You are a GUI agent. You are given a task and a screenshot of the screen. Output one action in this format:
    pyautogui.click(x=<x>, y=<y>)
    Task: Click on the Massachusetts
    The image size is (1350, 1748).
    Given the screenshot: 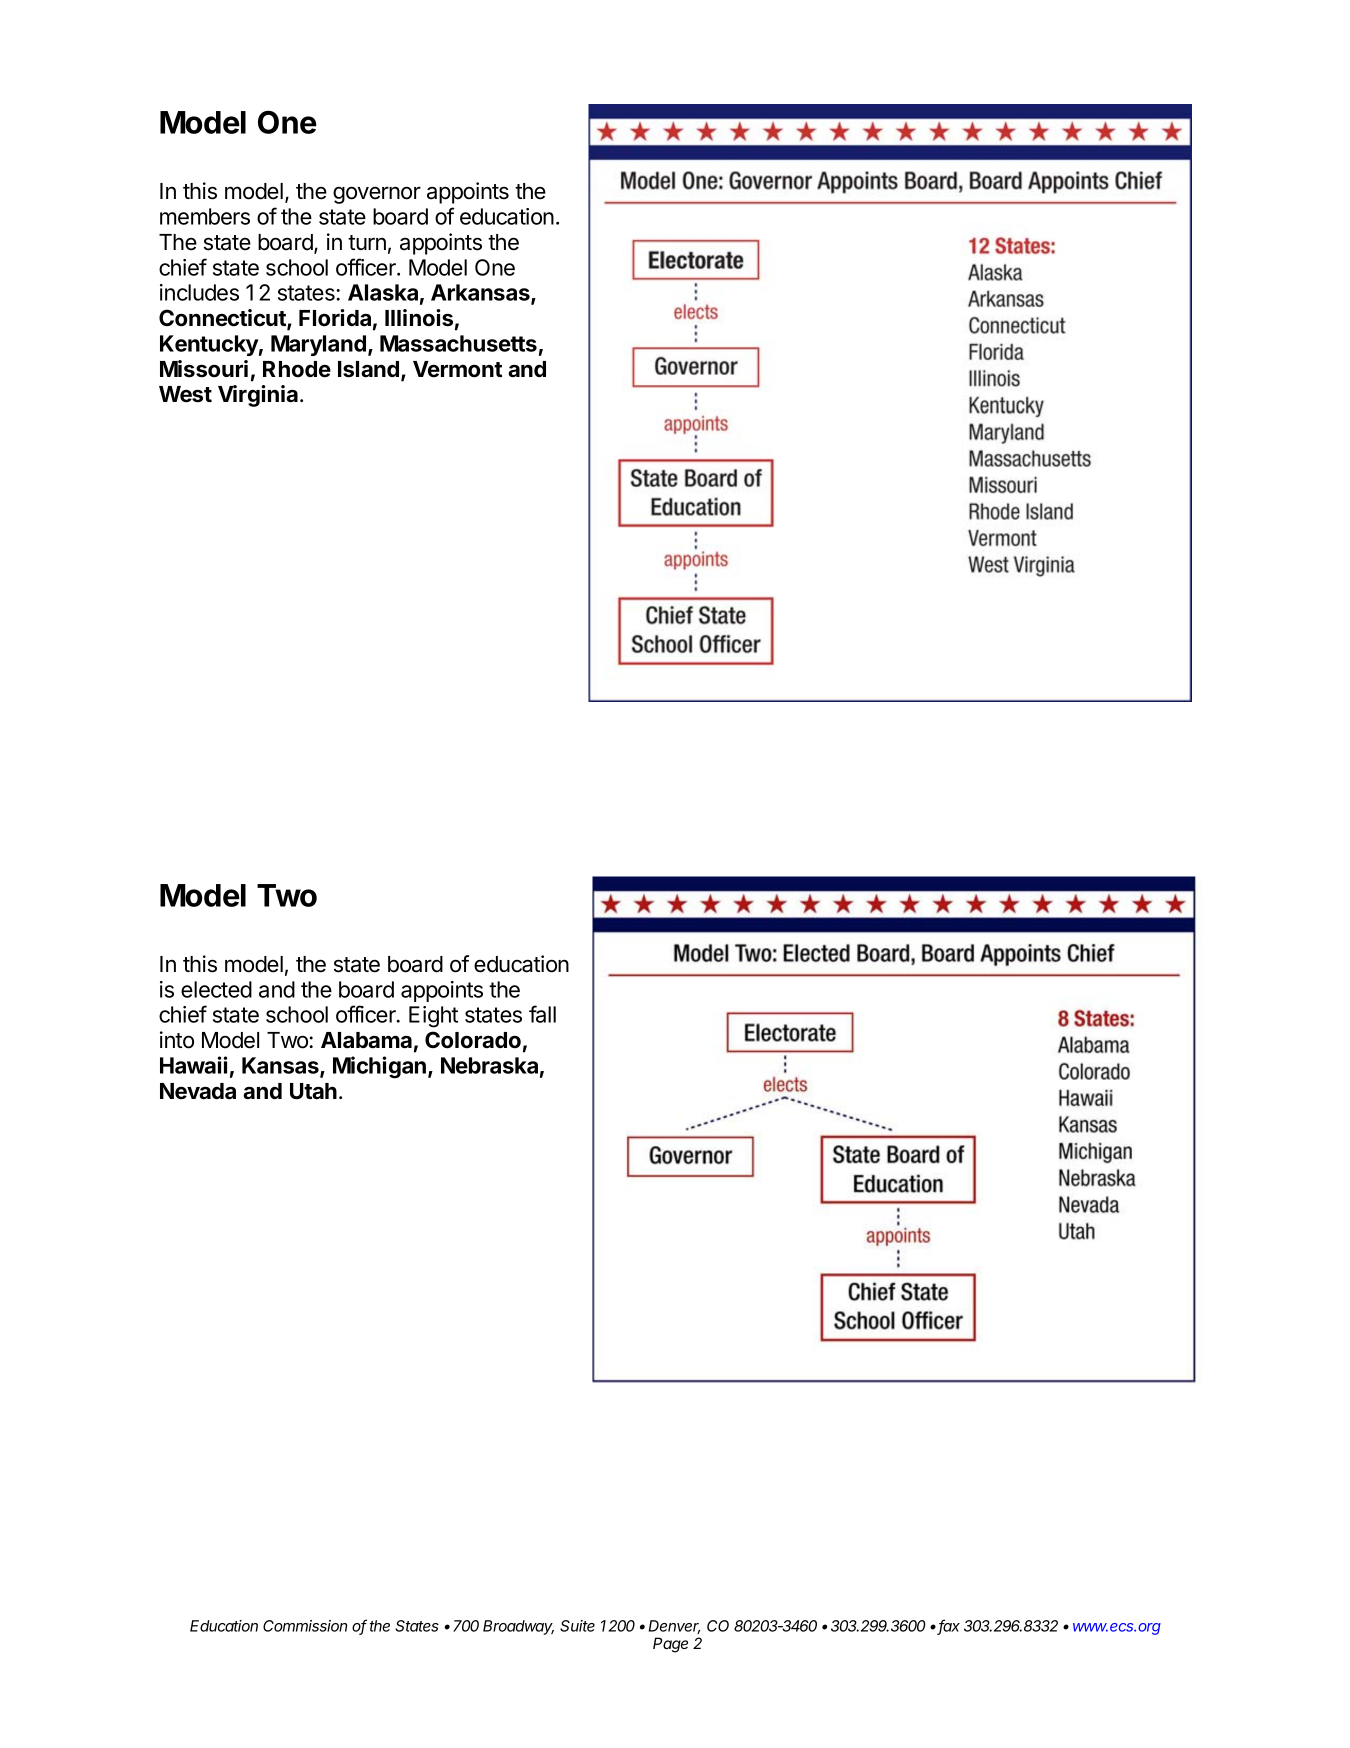 What is the action you would take?
    pyautogui.click(x=458, y=343)
